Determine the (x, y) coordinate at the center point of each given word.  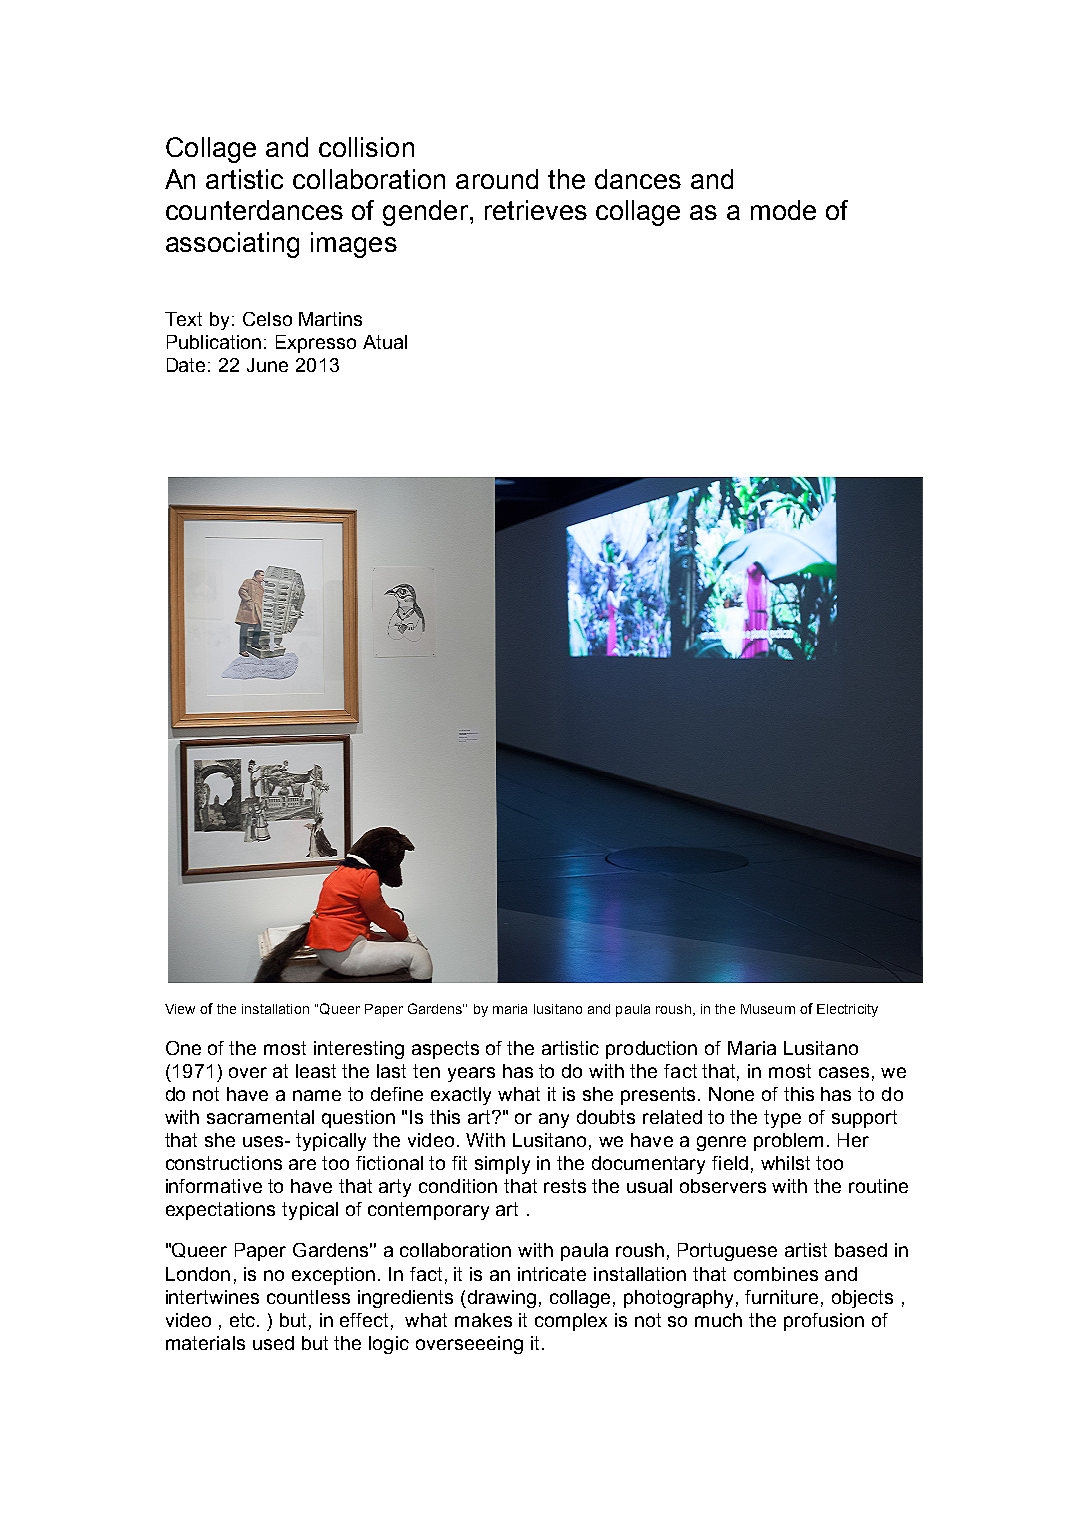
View (180, 1009)
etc (244, 1320)
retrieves (536, 210)
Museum (768, 1009)
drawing (500, 1299)
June (267, 365)
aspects (445, 1050)
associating (232, 245)
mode (783, 210)
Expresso (316, 344)
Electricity (847, 1010)
